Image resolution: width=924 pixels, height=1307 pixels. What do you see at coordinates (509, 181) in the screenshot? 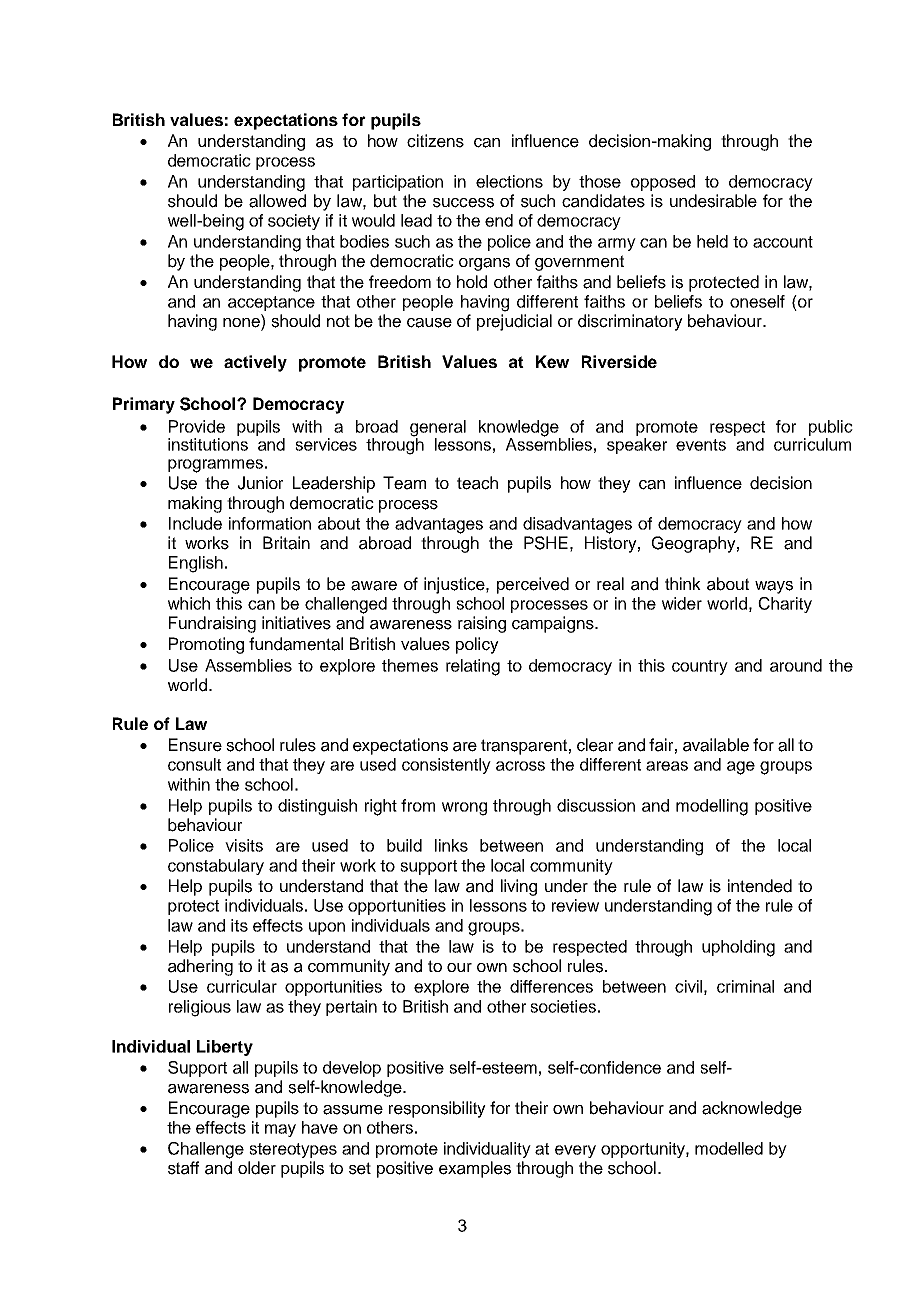
I see `elections` at bounding box center [509, 181].
